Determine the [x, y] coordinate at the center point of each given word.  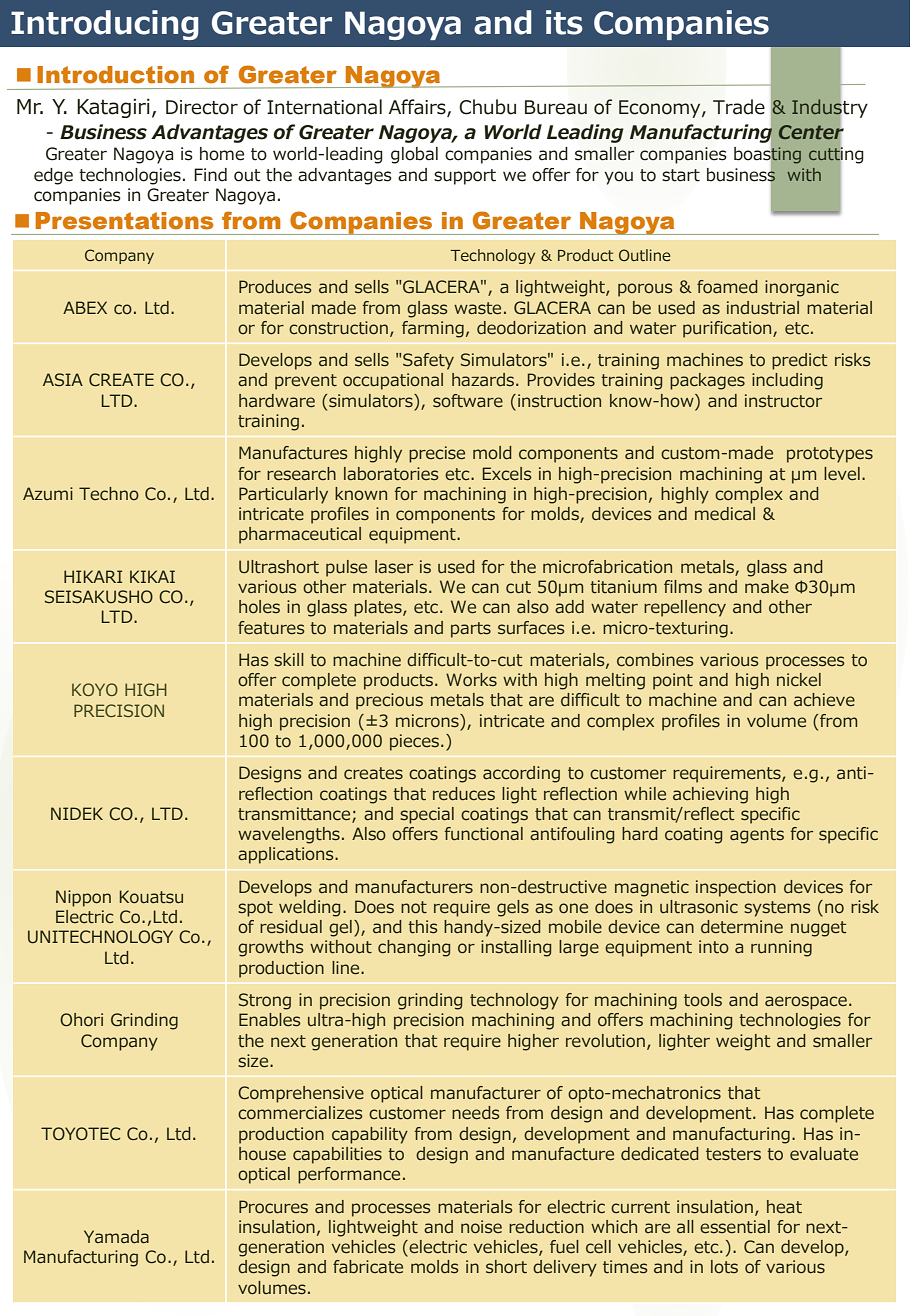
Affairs [418, 108]
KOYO [95, 689]
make [767, 586]
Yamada [116, 1236]
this [422, 927]
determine [742, 927]
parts [471, 630]
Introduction [115, 75]
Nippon [83, 898]
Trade [739, 107]
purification [728, 329]
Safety [428, 361]
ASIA [63, 380]
